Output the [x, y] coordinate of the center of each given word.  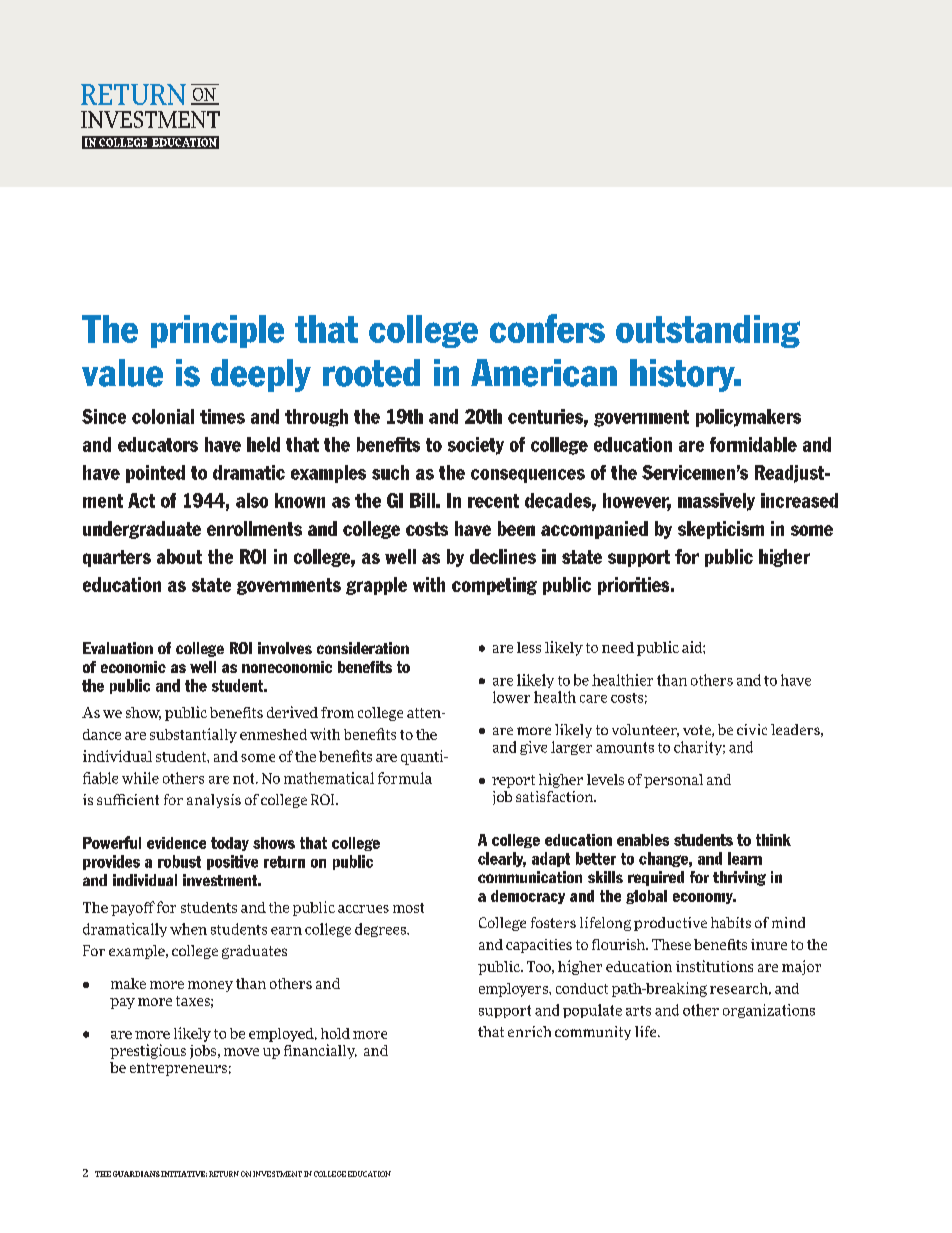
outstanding [708, 331]
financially [320, 1051]
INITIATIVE [184, 1174]
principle [217, 331]
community [593, 1033]
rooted [371, 373]
